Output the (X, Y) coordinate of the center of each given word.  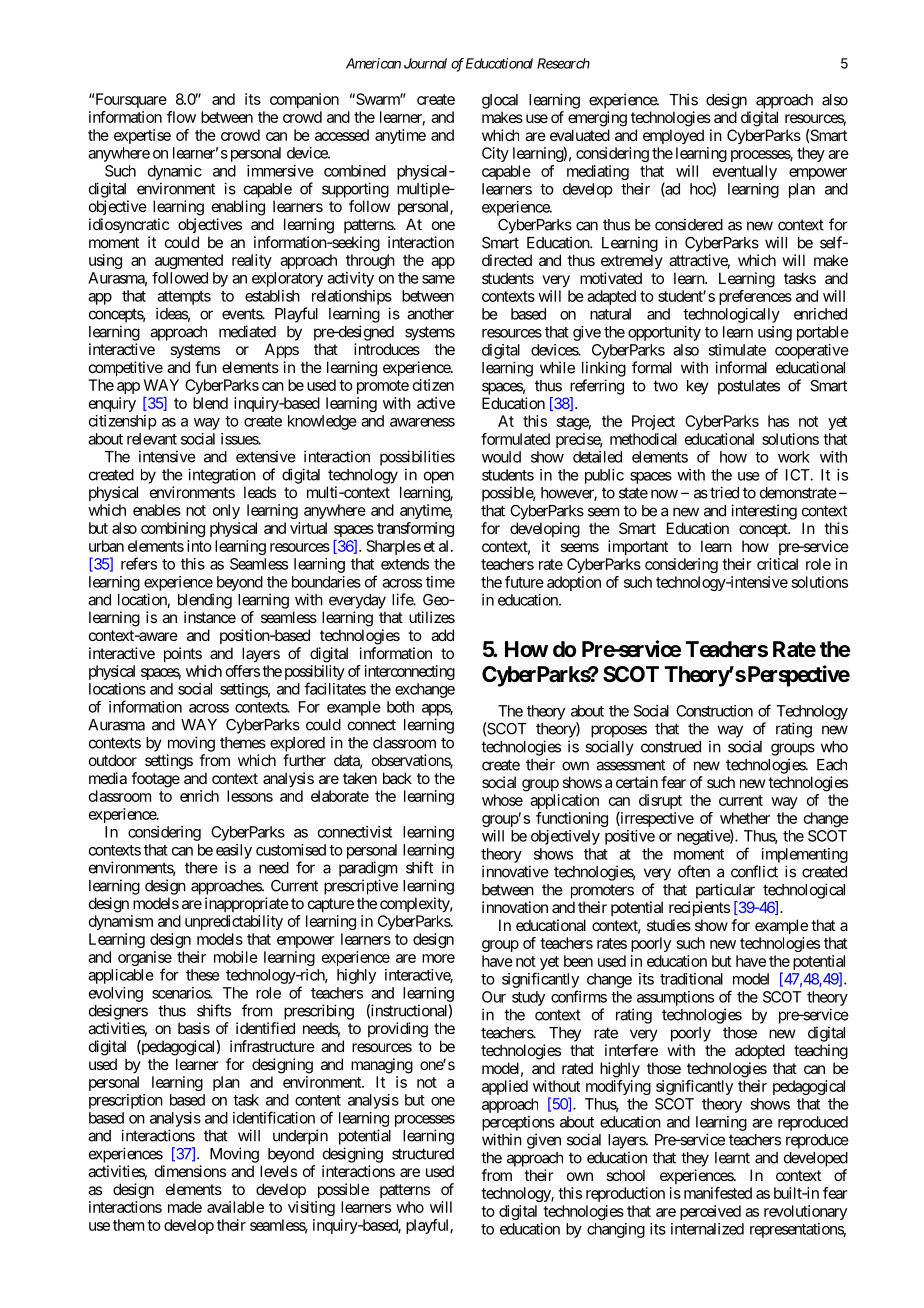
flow (181, 117)
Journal (425, 63)
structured (423, 1154)
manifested (718, 1193)
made (185, 1207)
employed (673, 136)
